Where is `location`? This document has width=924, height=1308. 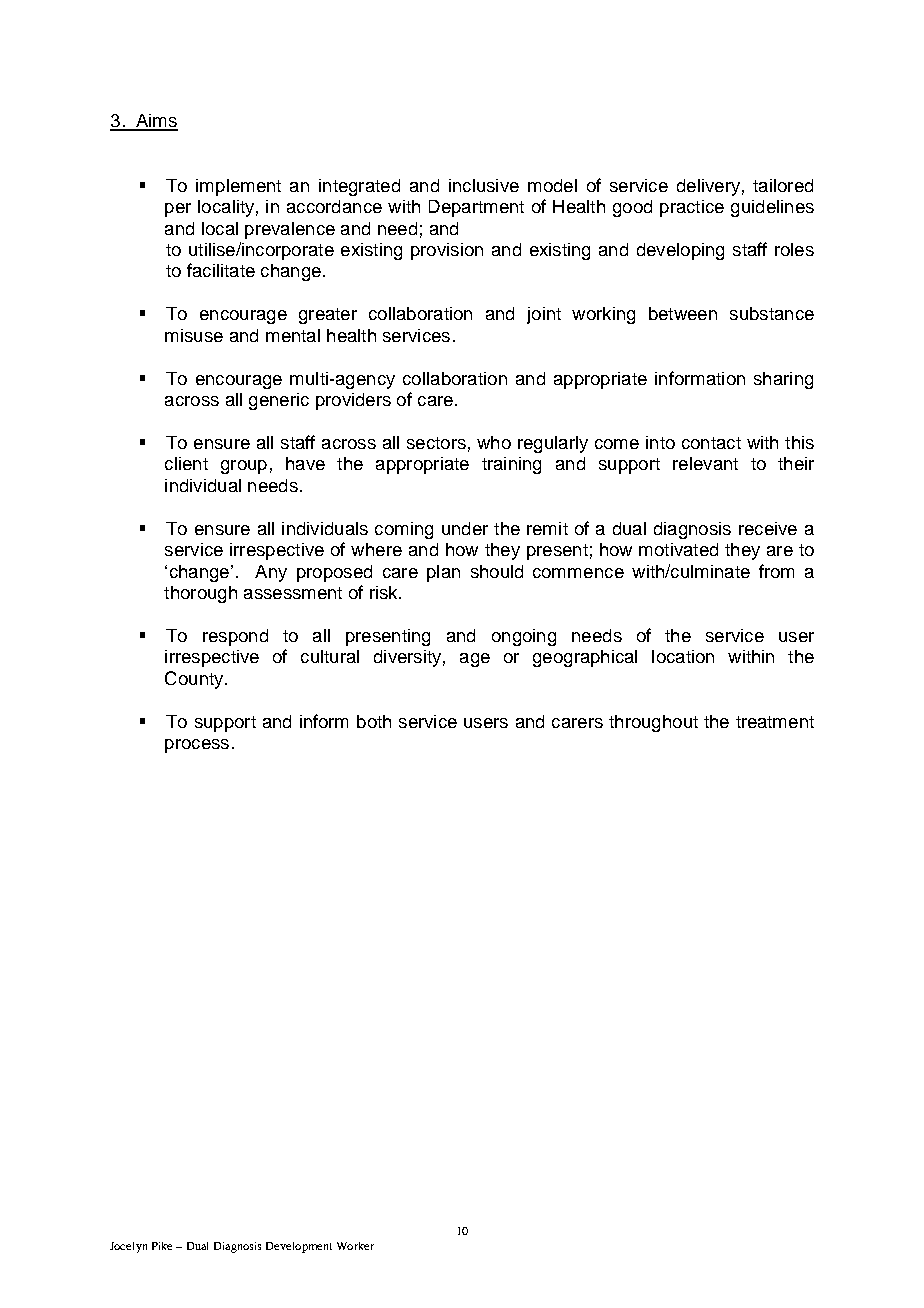 location is located at coordinates (683, 656).
